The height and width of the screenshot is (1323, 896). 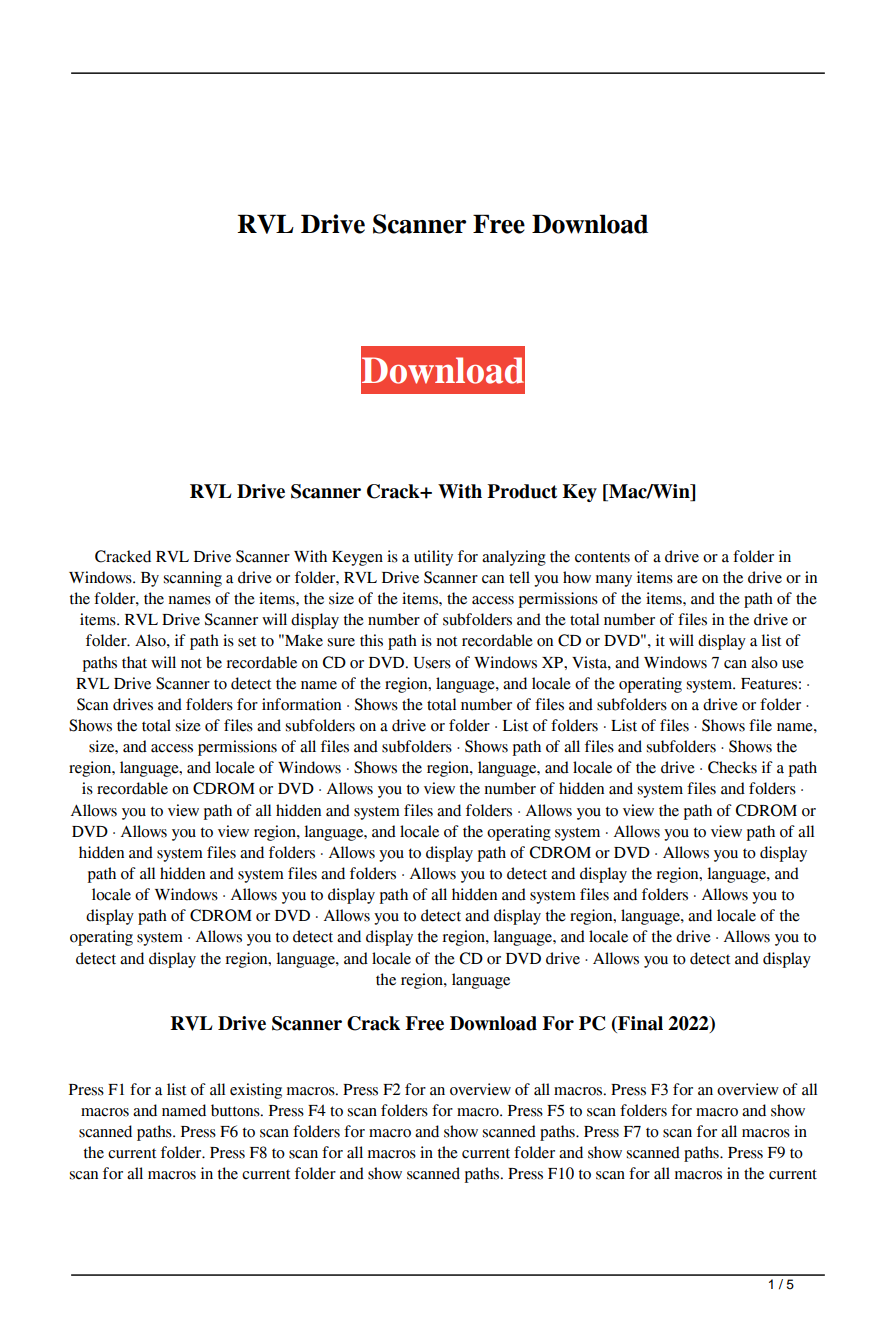 I want to click on Final, so click(x=639, y=1024).
